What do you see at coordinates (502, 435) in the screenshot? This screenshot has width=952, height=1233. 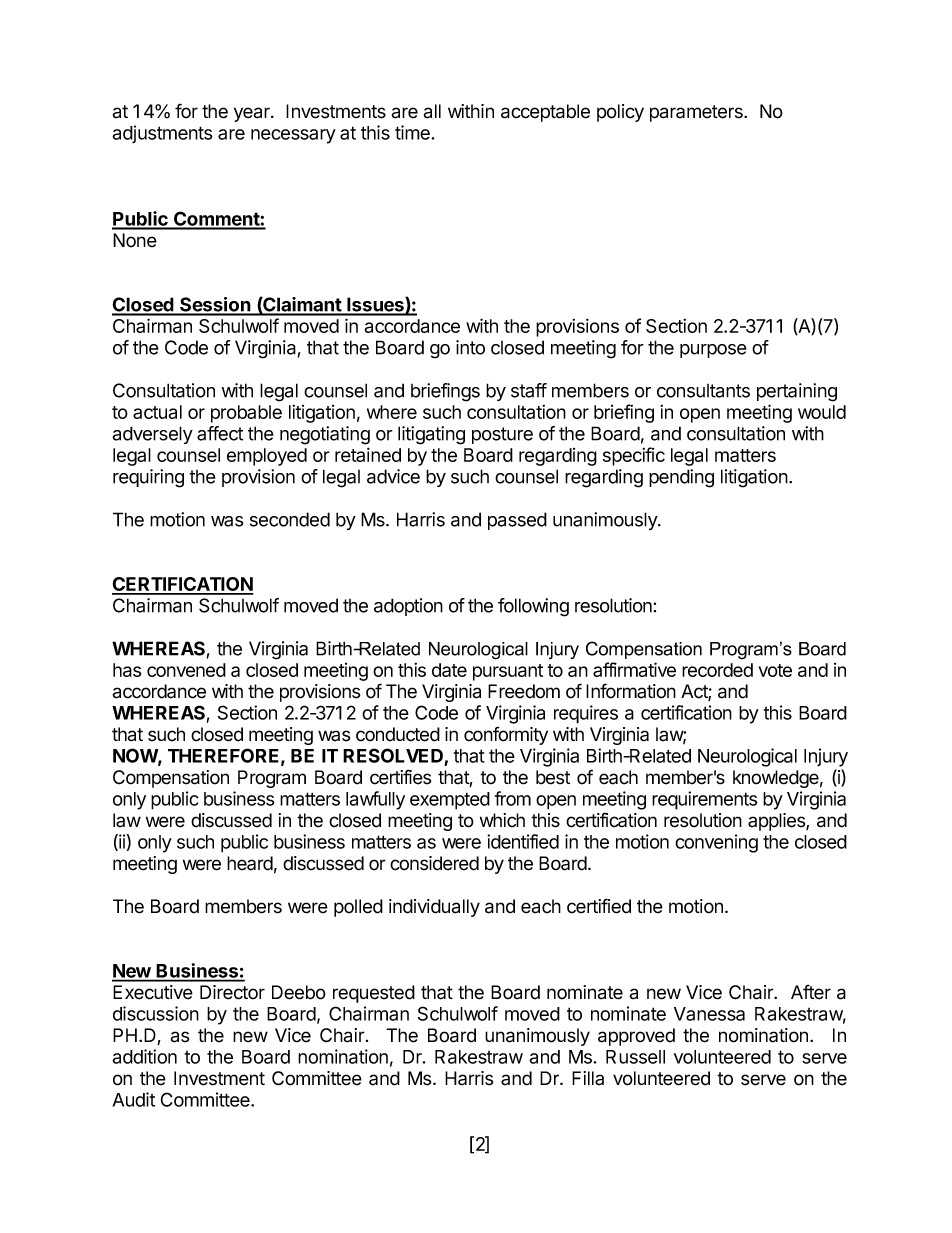 I see `posture` at bounding box center [502, 435].
